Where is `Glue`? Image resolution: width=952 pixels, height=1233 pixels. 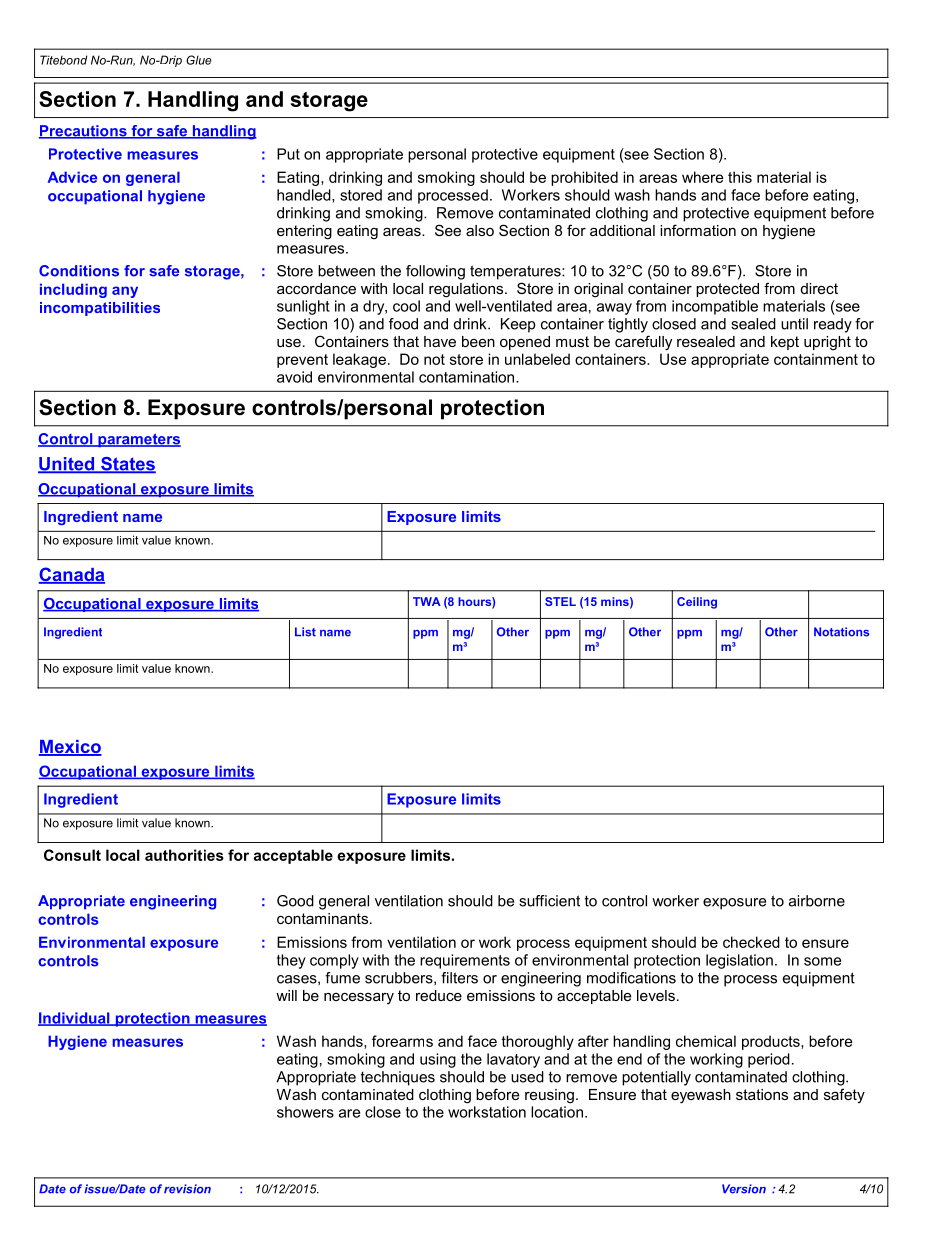
Glue is located at coordinates (199, 60).
